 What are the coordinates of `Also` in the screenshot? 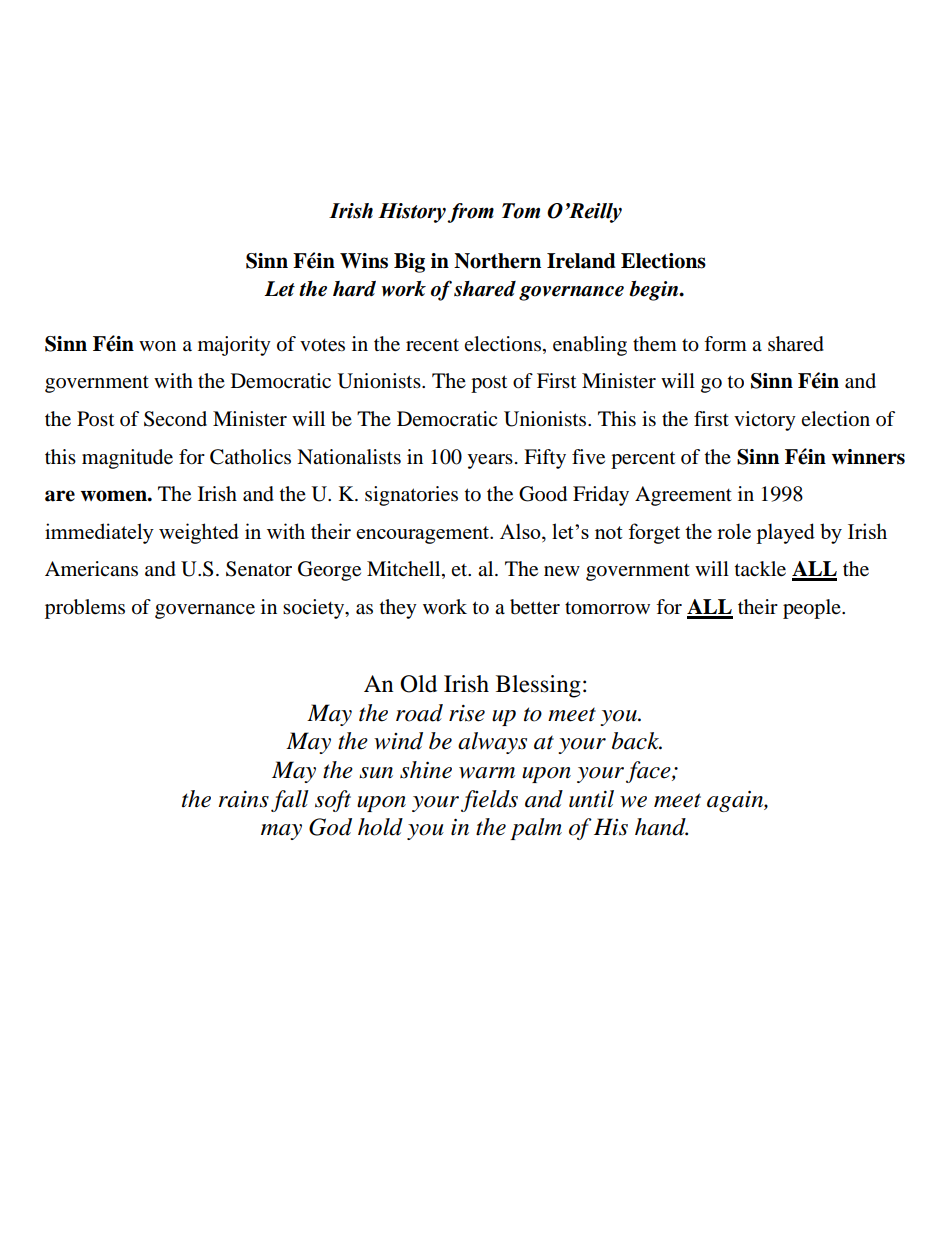 It's located at (521, 531).
